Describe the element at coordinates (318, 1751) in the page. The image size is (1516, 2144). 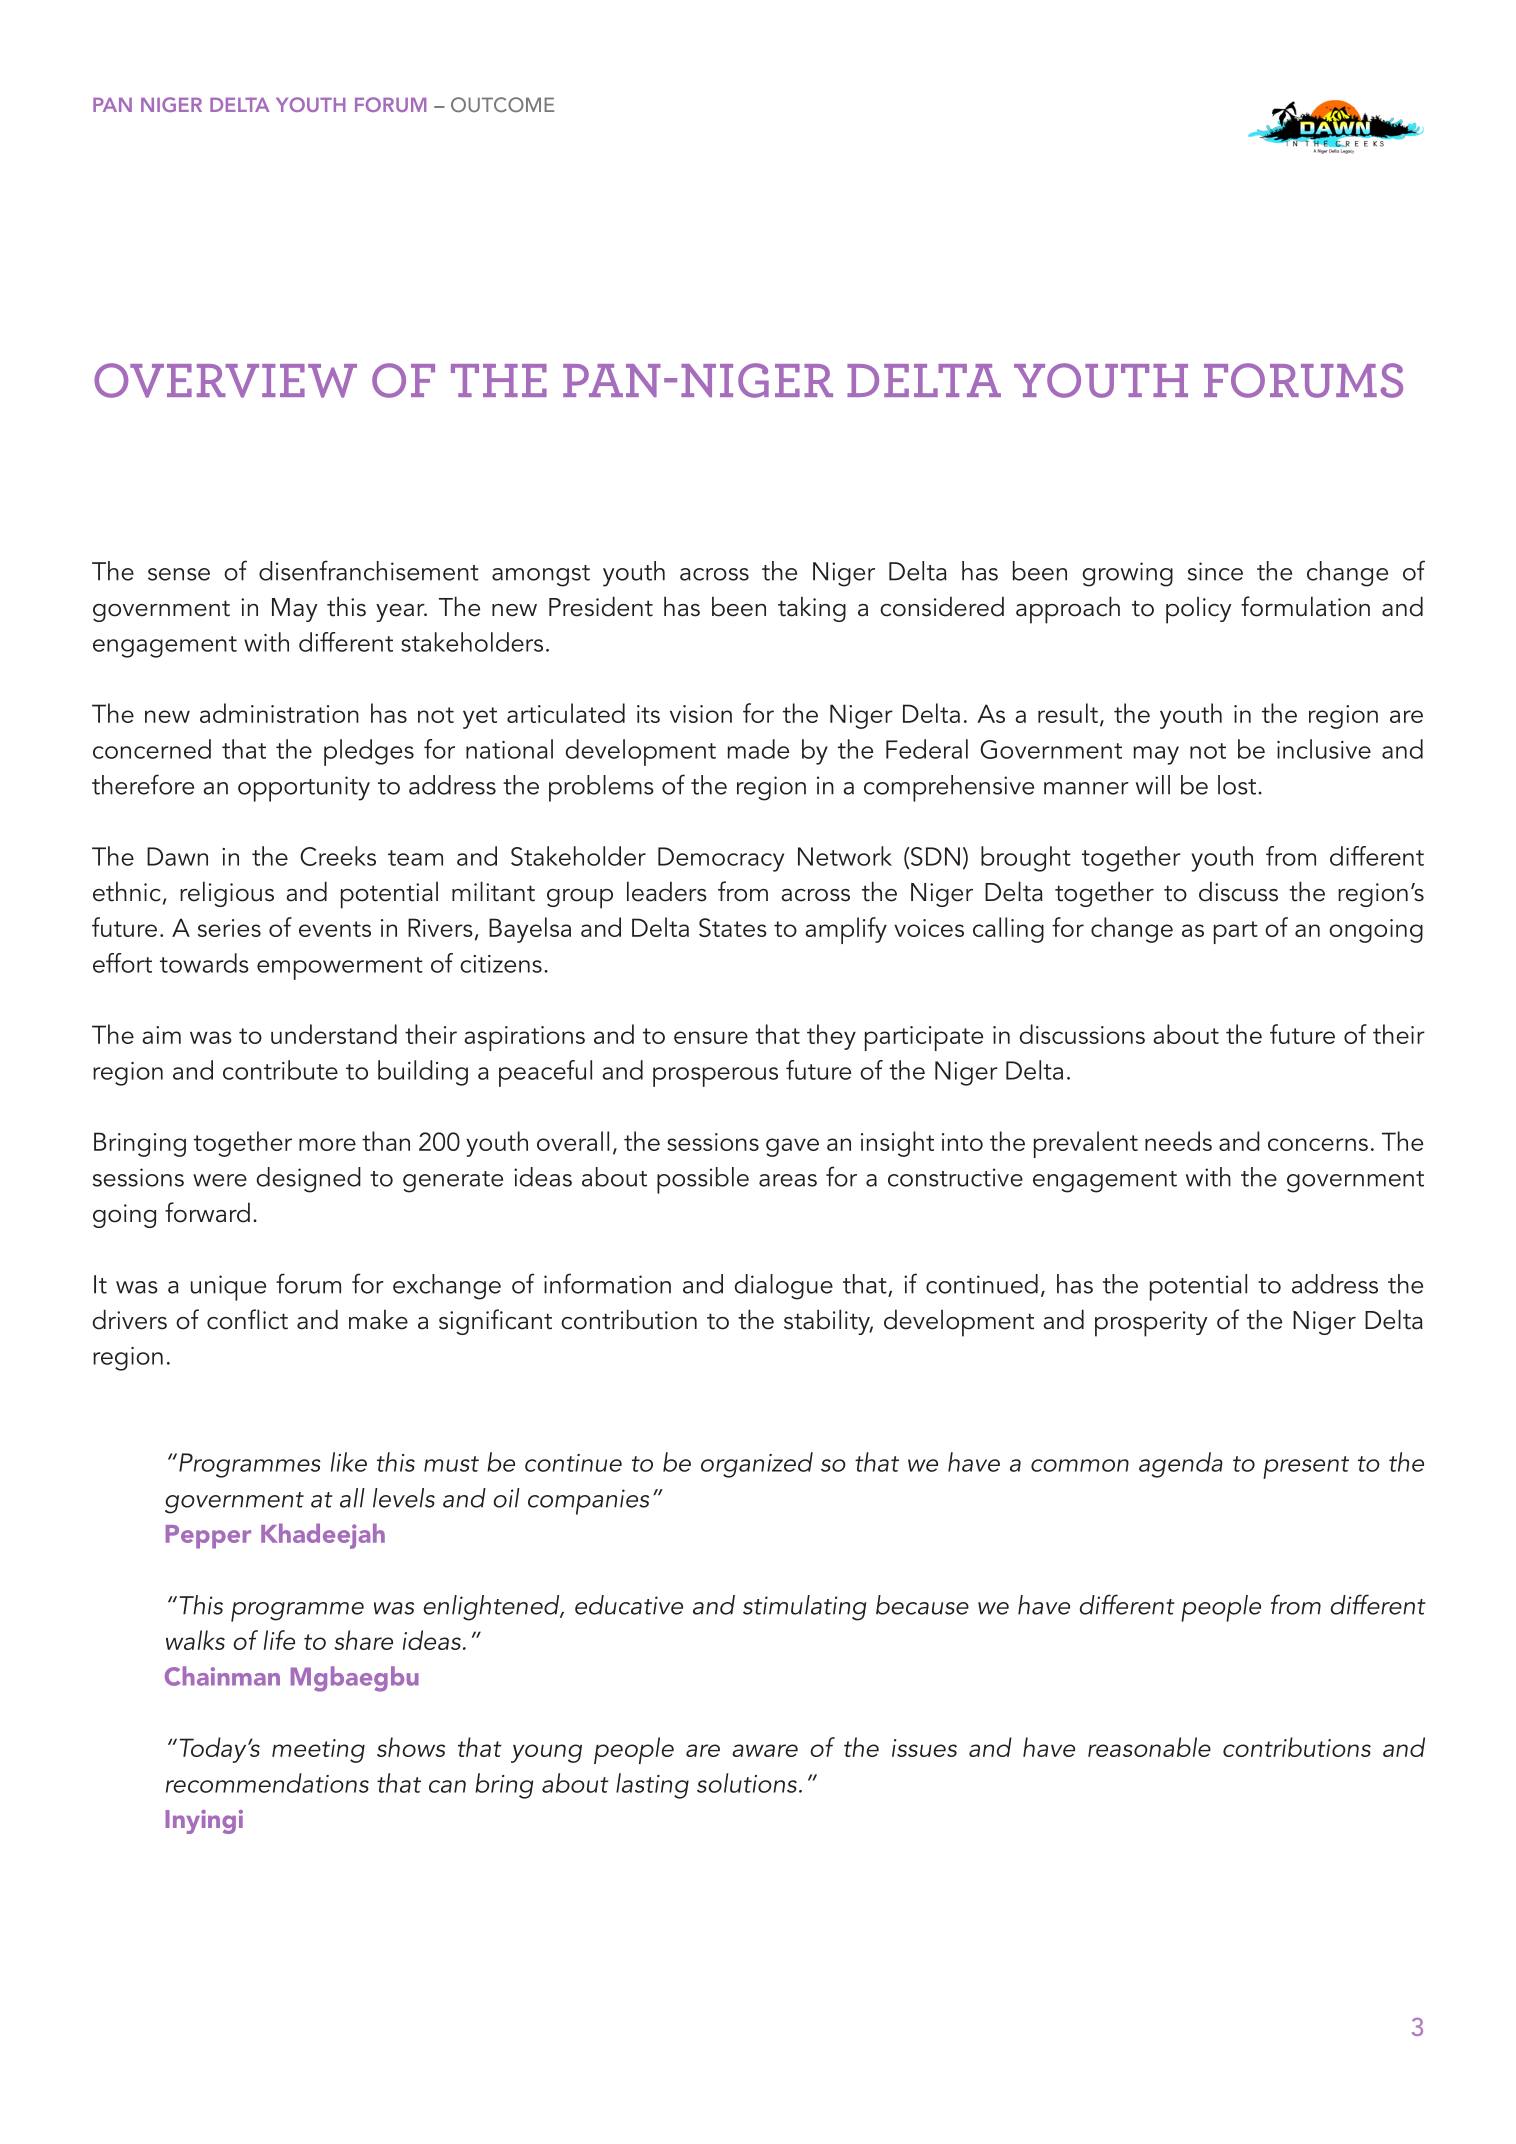
I see `meeting` at that location.
